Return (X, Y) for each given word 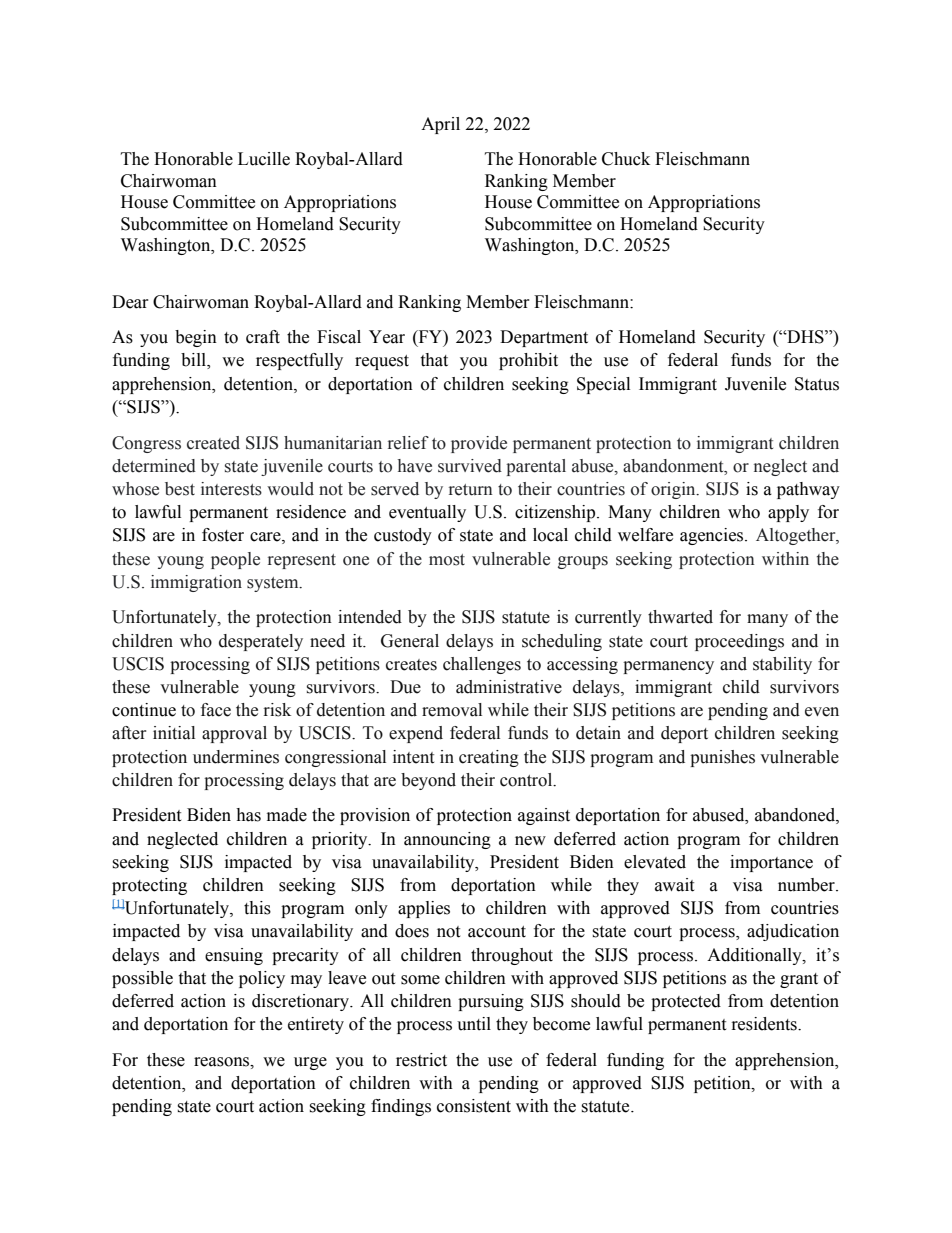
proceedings (739, 642)
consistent (474, 1106)
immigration (196, 583)
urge (310, 1063)
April (440, 125)
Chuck (626, 159)
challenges (482, 665)
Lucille (264, 159)
